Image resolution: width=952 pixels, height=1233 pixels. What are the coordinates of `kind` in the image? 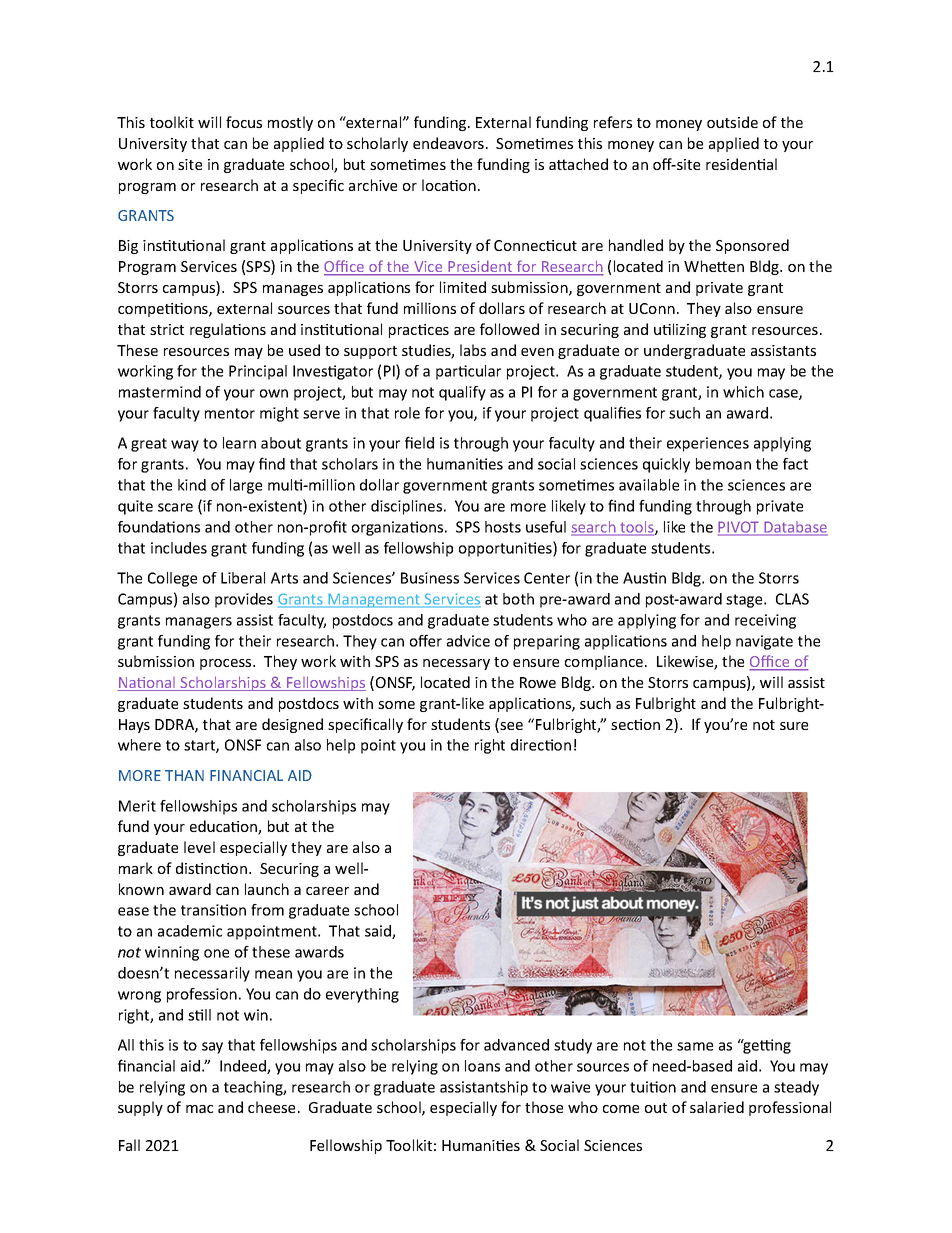 It's located at (192, 485).
